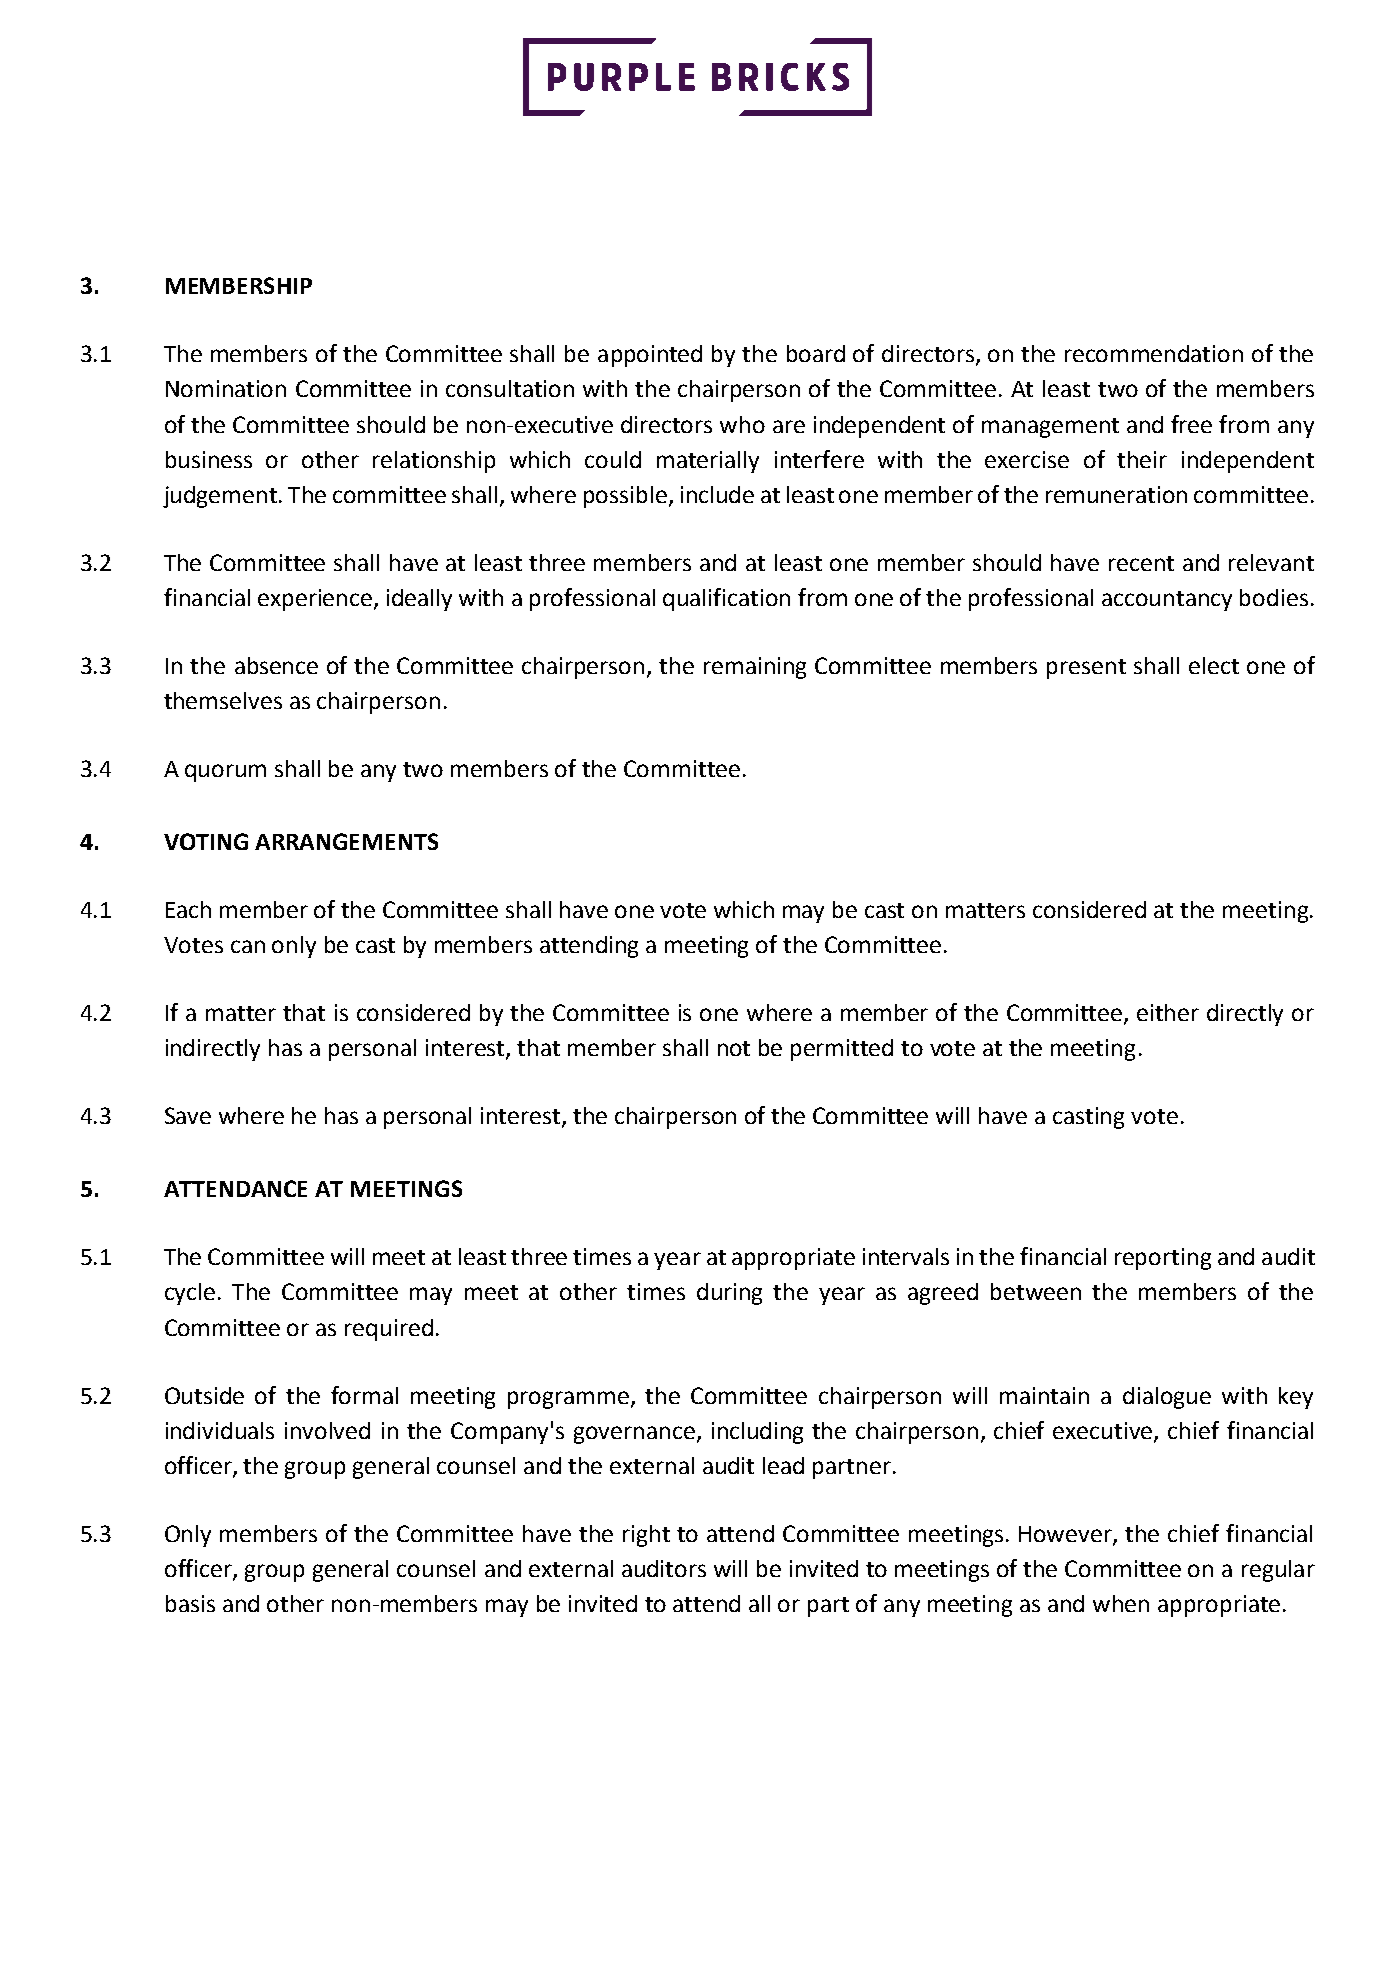 Image resolution: width=1395 pixels, height=1972 pixels. Describe the element at coordinates (276, 665) in the screenshot. I see `absence` at that location.
